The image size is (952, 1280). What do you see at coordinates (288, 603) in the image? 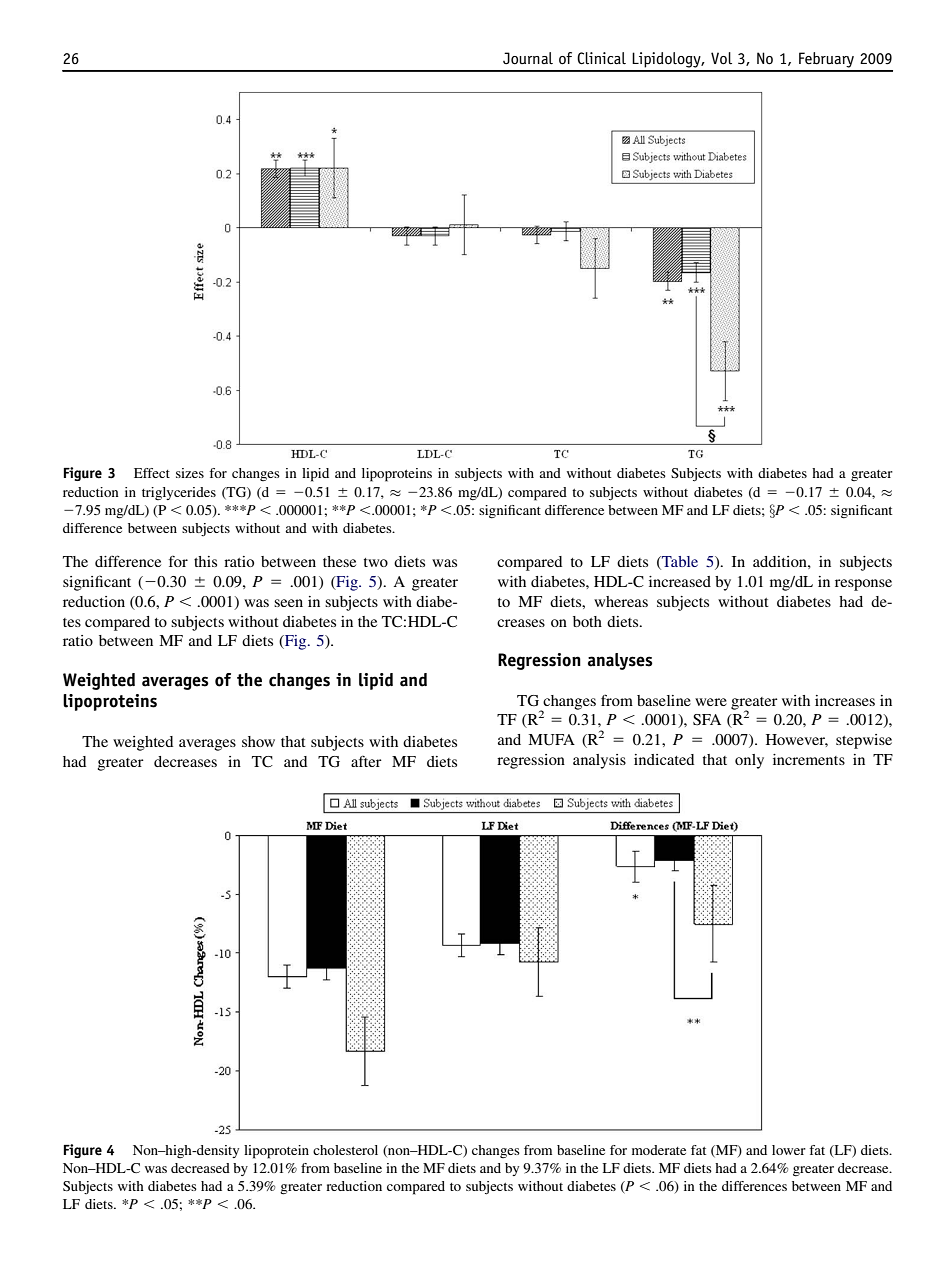
I see `seen` at bounding box center [288, 603].
